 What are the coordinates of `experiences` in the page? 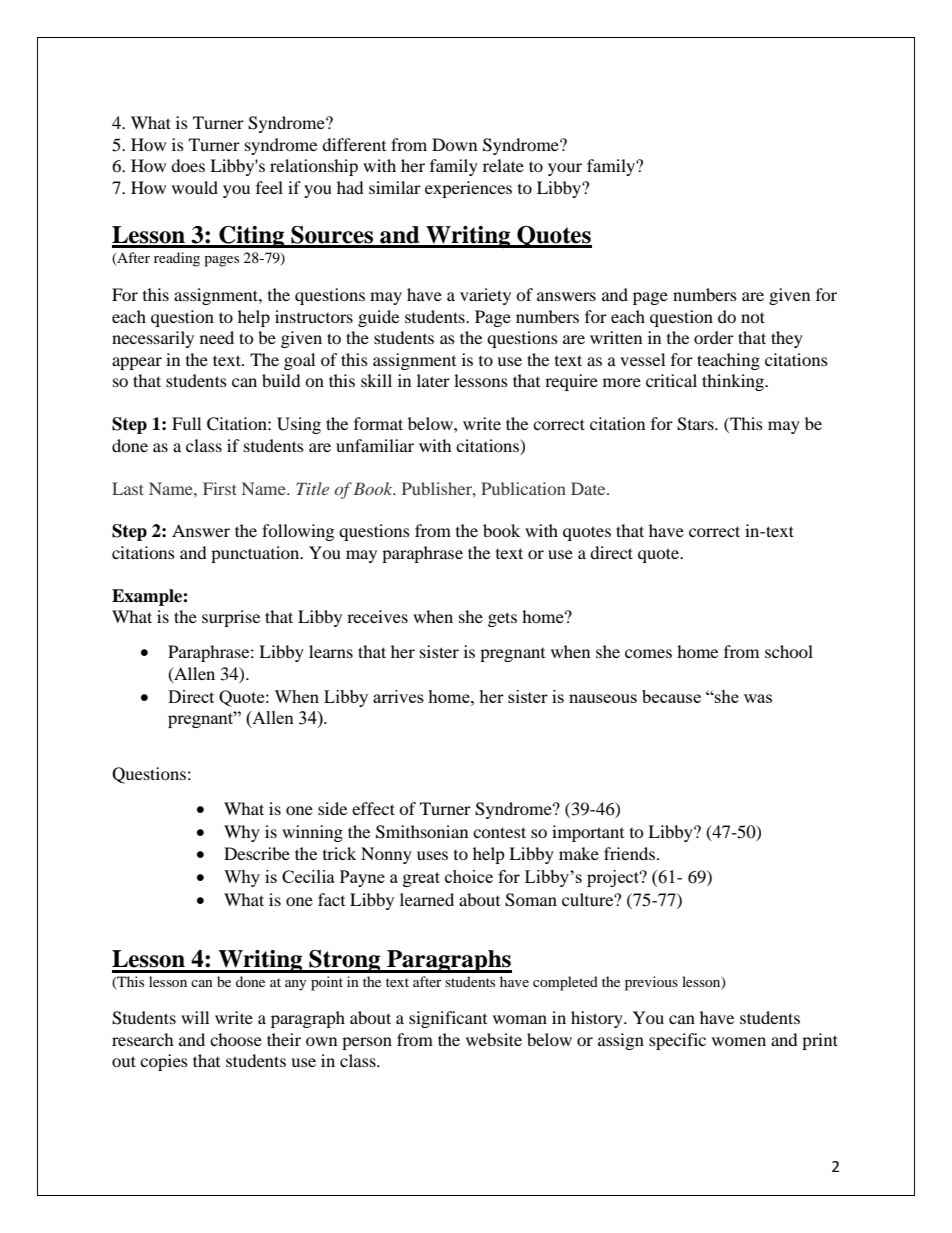 It's located at (468, 189).
